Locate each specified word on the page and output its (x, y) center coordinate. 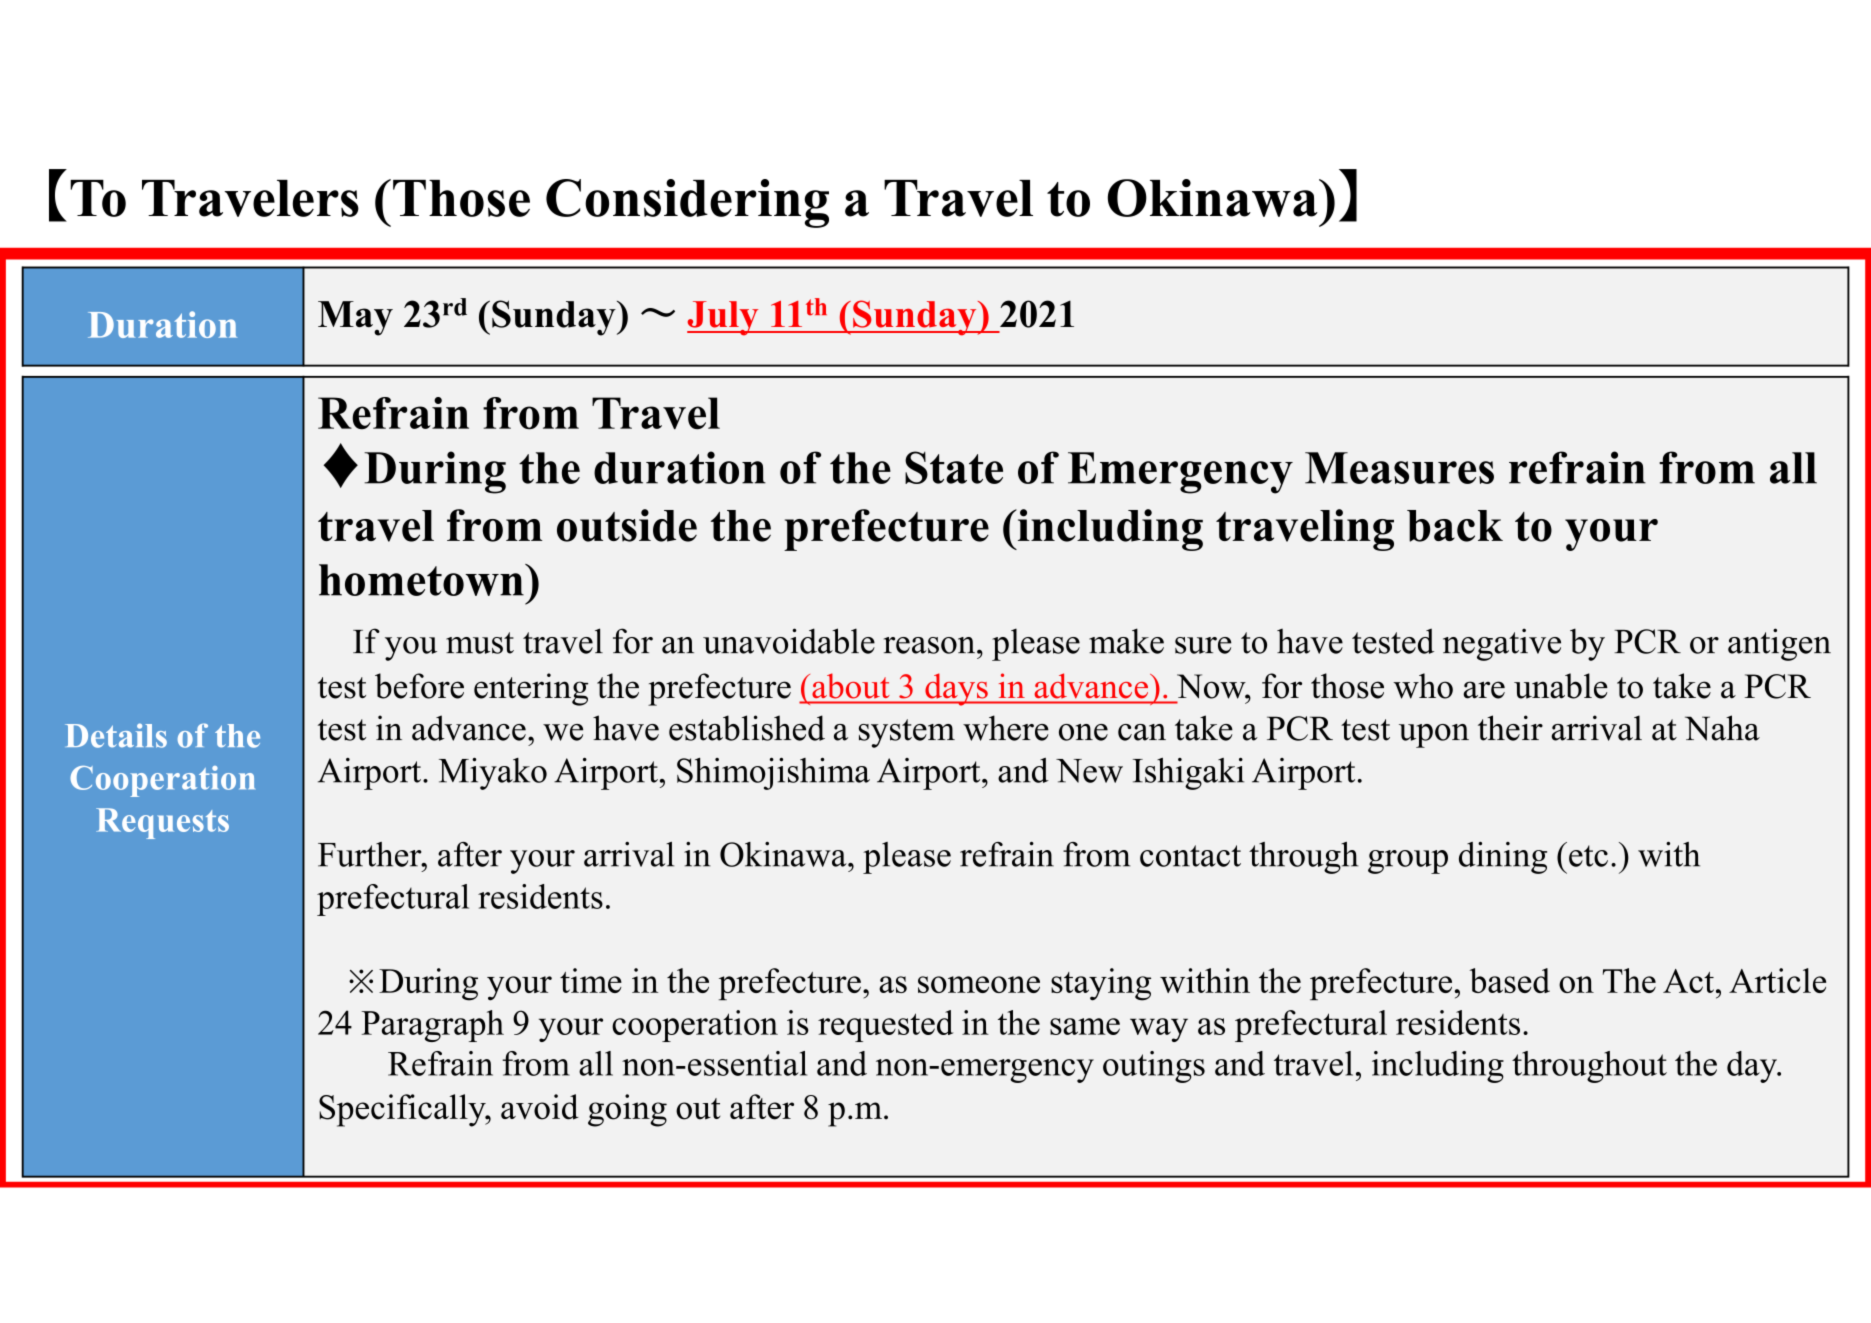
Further (371, 854)
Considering (687, 203)
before (419, 686)
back (1455, 526)
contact (1190, 856)
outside (627, 525)
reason (931, 645)
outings (1154, 1067)
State (954, 467)
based (1510, 980)
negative (1502, 644)
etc (1588, 856)
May (355, 318)
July (724, 318)
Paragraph (432, 1026)
